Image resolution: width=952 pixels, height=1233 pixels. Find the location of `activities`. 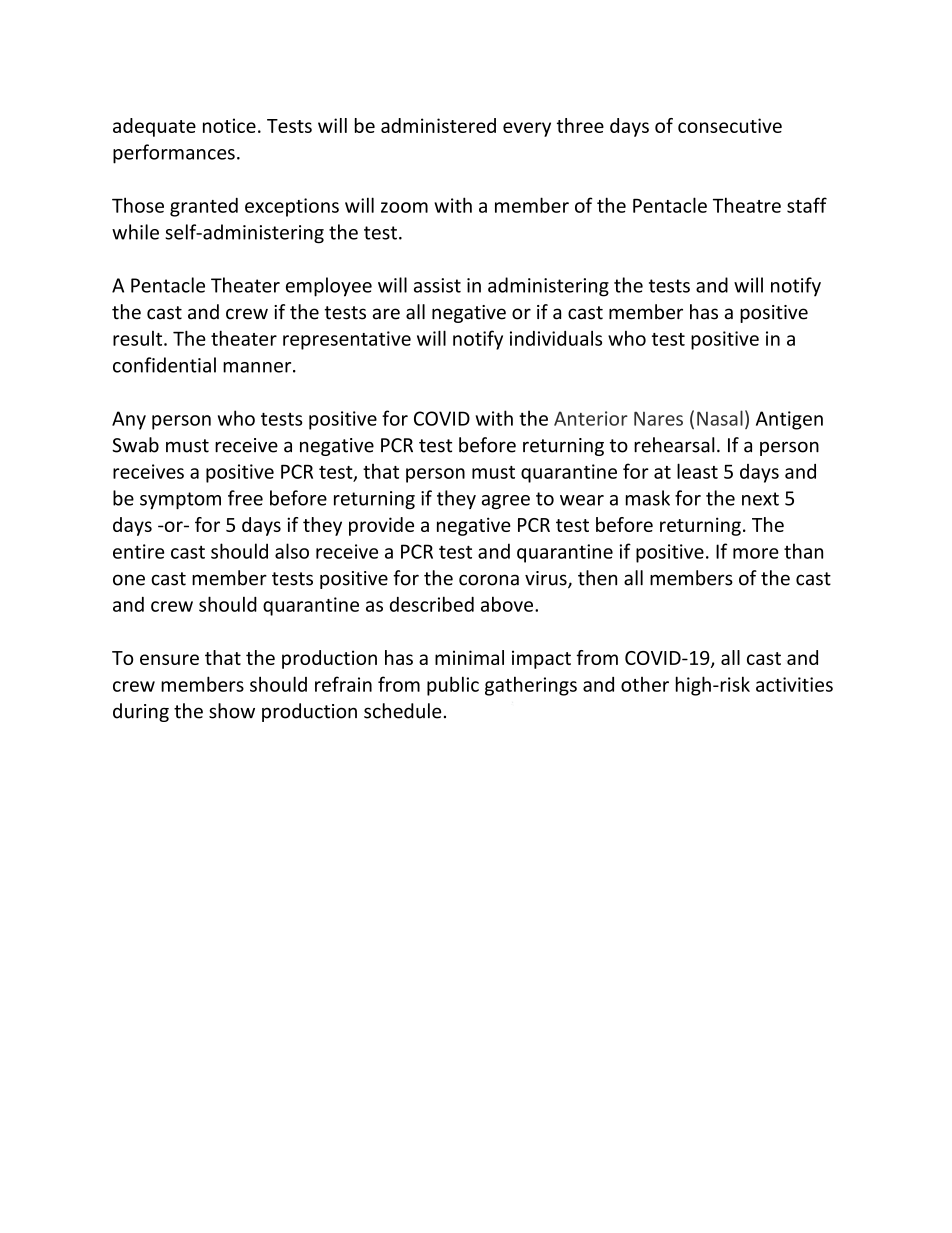

activities is located at coordinates (794, 684).
